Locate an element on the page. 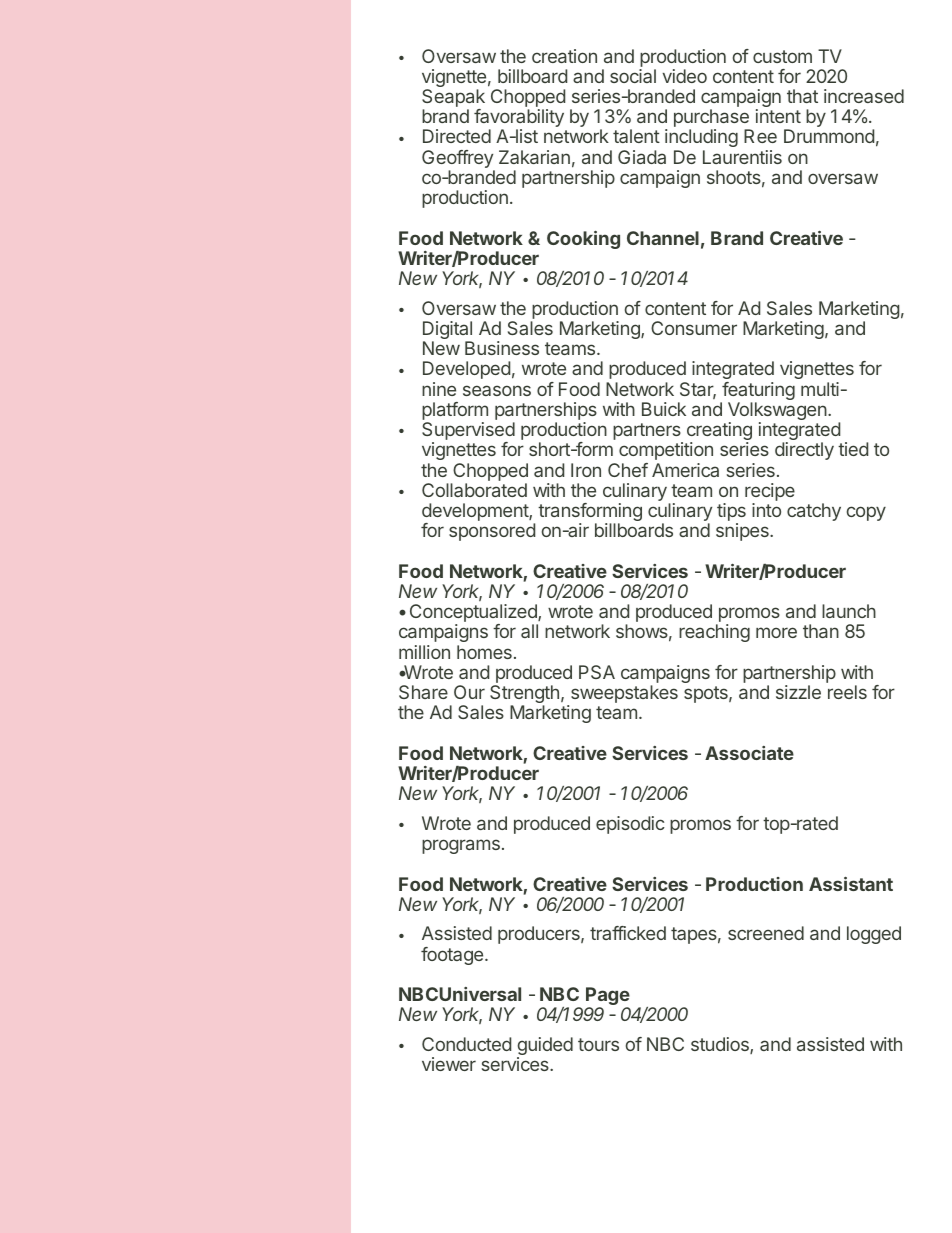 The height and width of the document is (1233, 952). Directed is located at coordinates (457, 136).
